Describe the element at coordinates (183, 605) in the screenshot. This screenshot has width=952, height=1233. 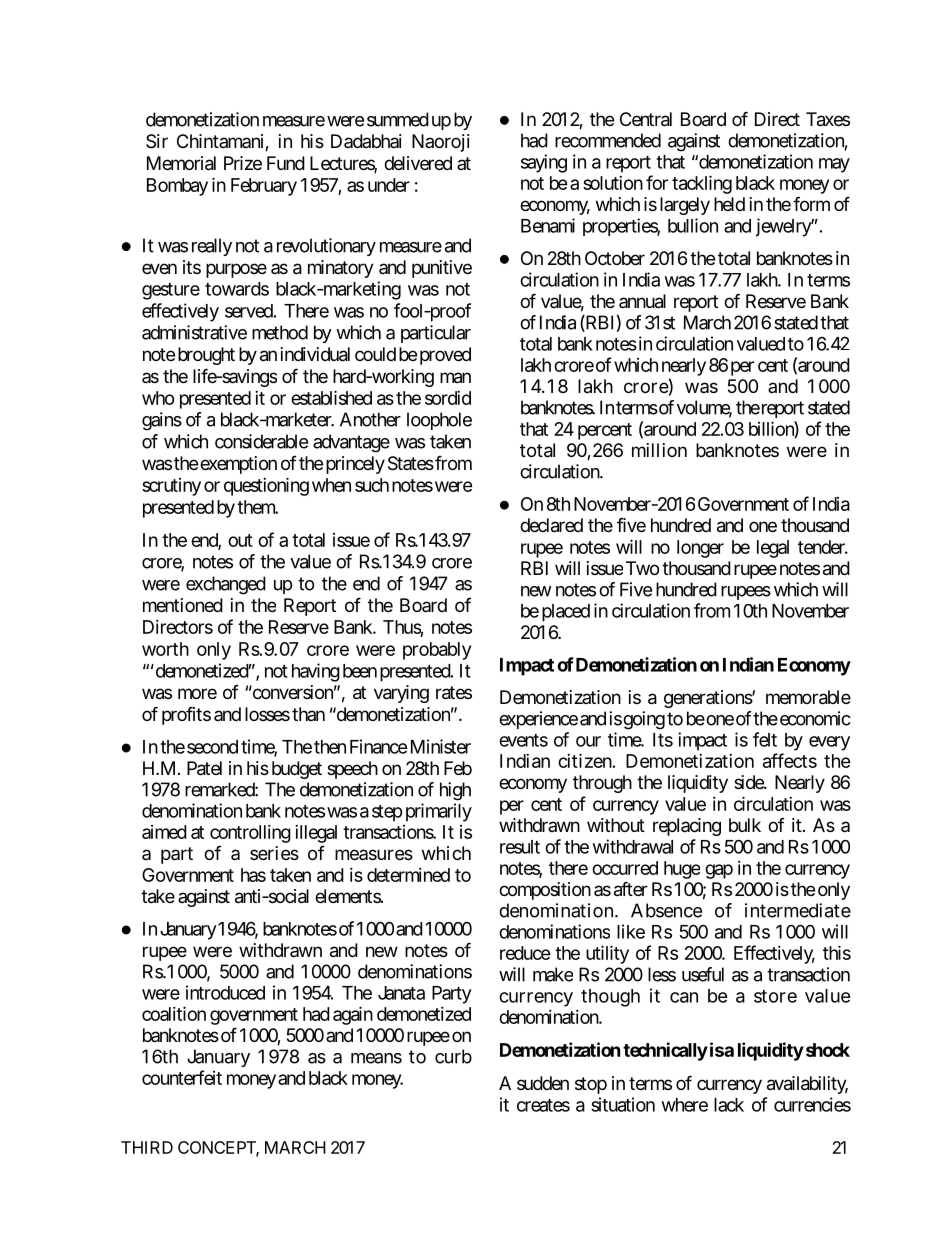
I see `mentioned` at that location.
